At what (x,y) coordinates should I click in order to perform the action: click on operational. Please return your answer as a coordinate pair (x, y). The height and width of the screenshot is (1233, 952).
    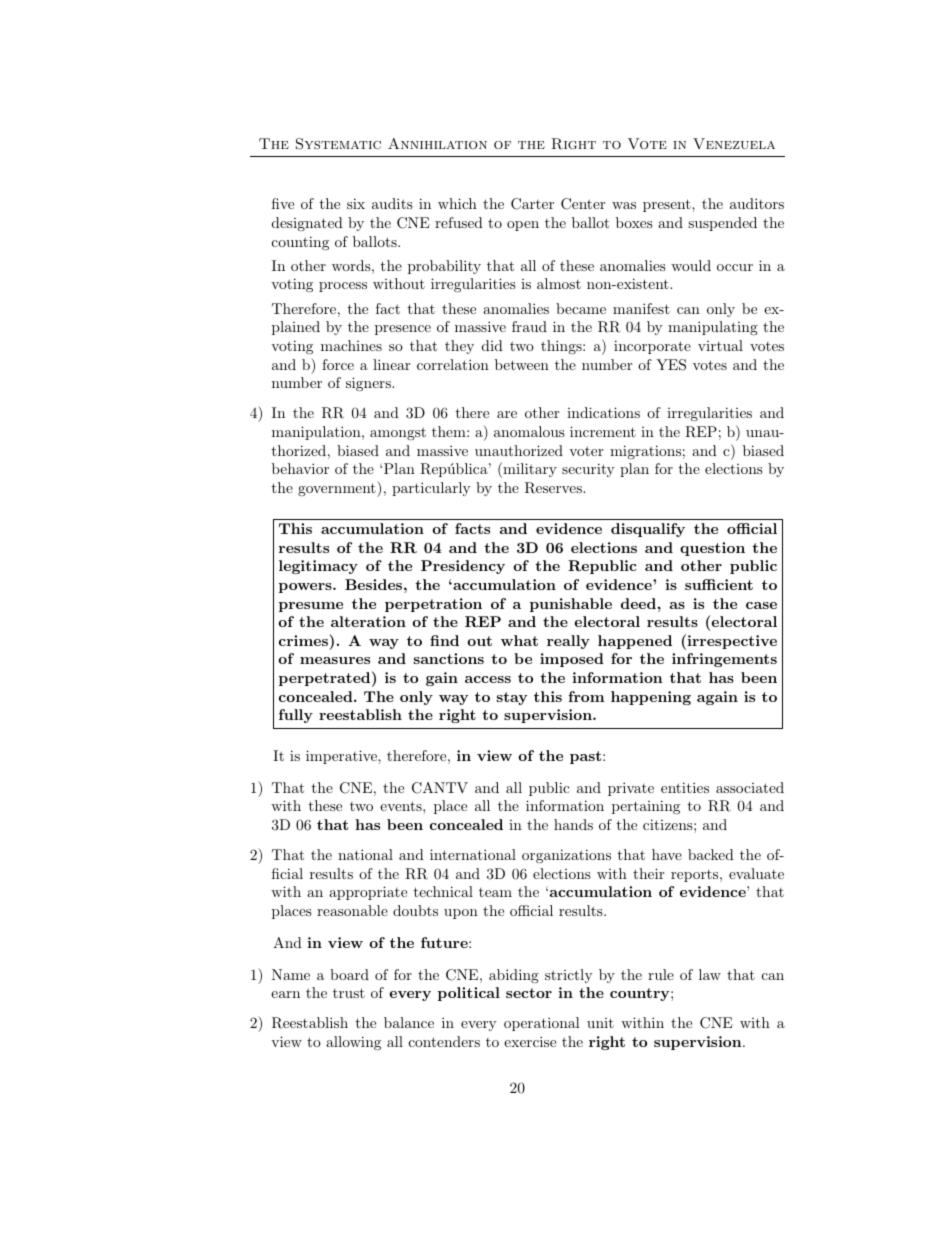
    Looking at the image, I should click on (542, 1024).
